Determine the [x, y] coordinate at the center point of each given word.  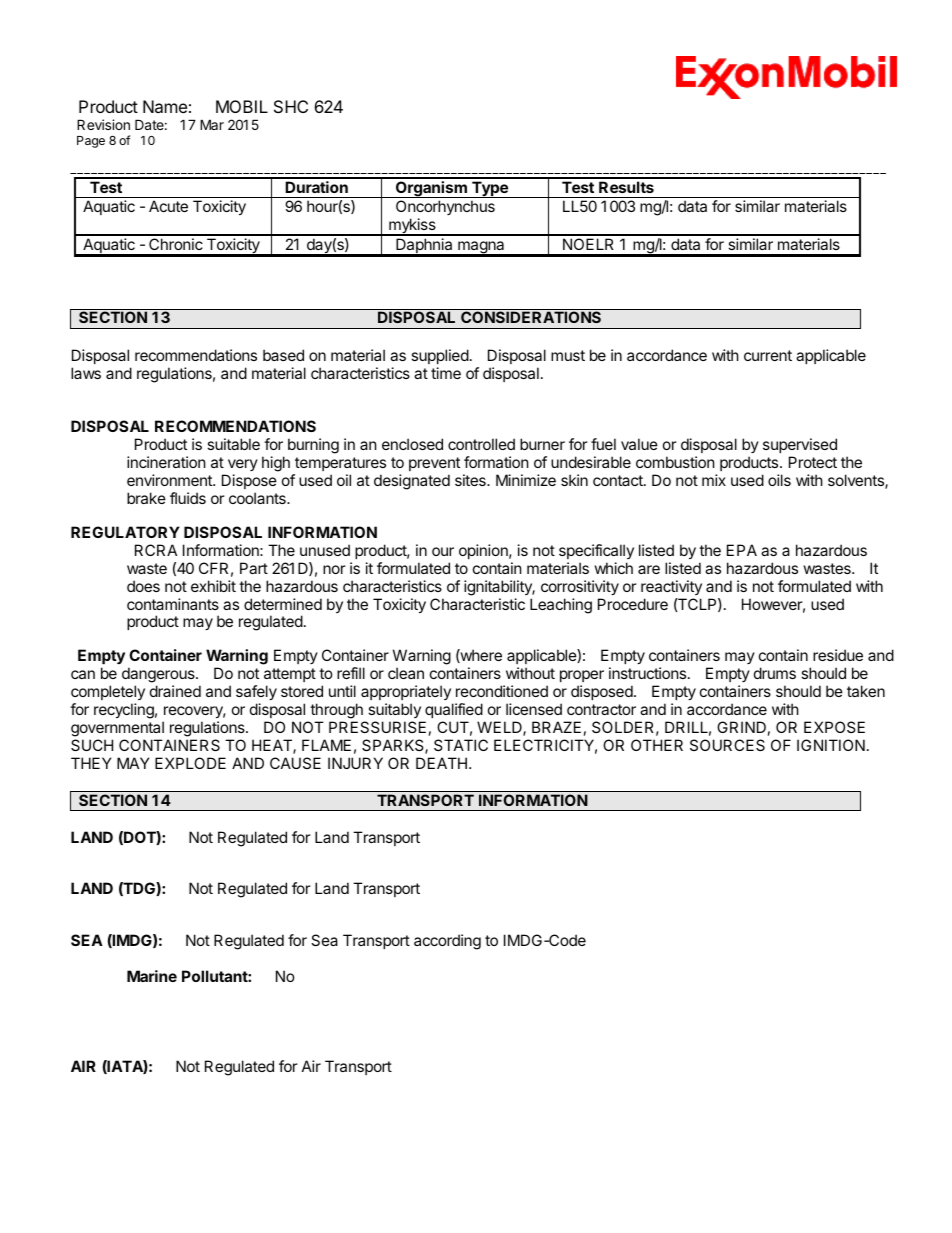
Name [165, 106]
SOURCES [727, 745]
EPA [742, 550]
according [447, 942]
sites [471, 480]
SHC [291, 106]
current [768, 355]
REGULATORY [125, 532]
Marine [152, 976]
